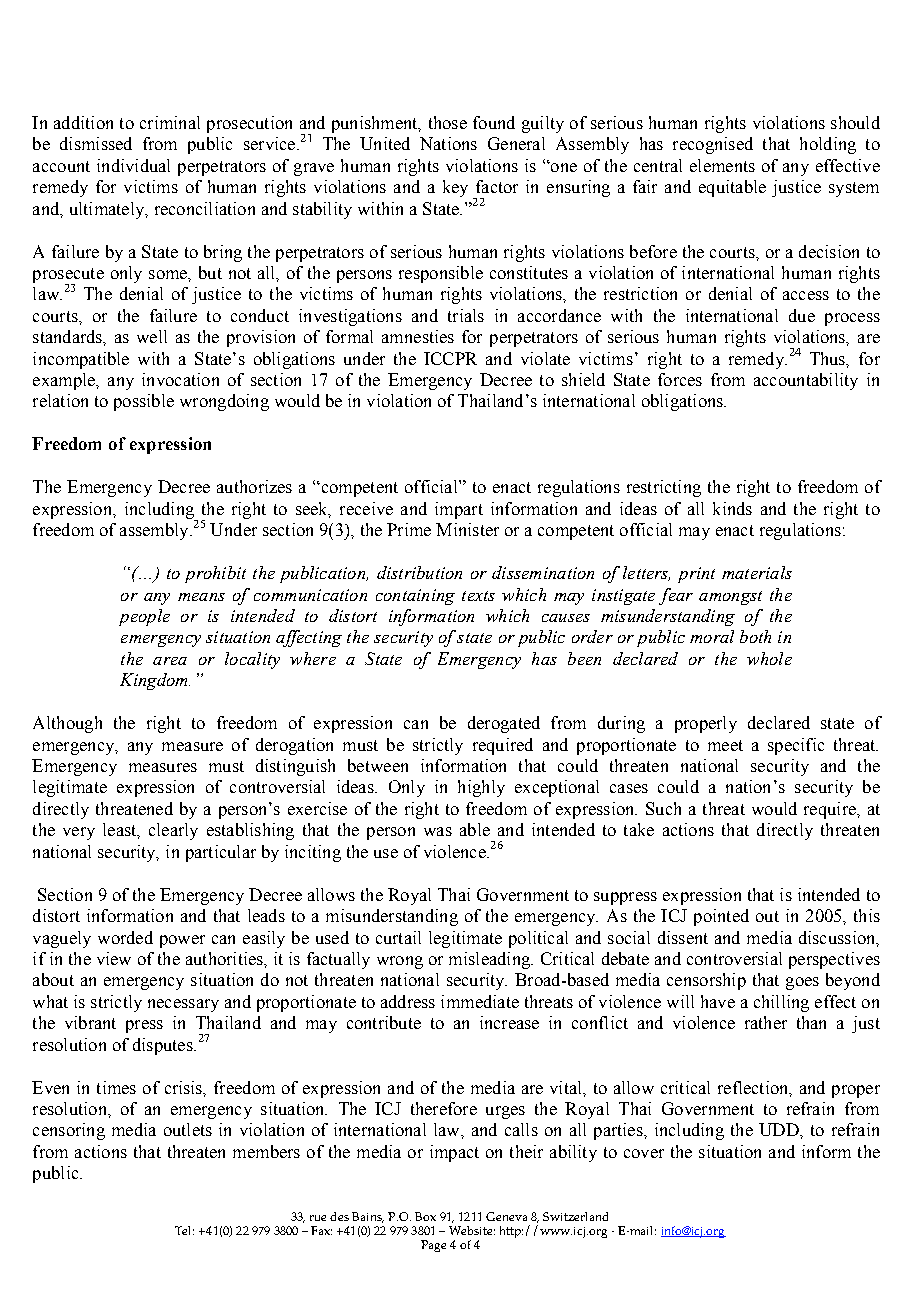  Describe the element at coordinates (133, 165) in the page. I see `individual` at that location.
